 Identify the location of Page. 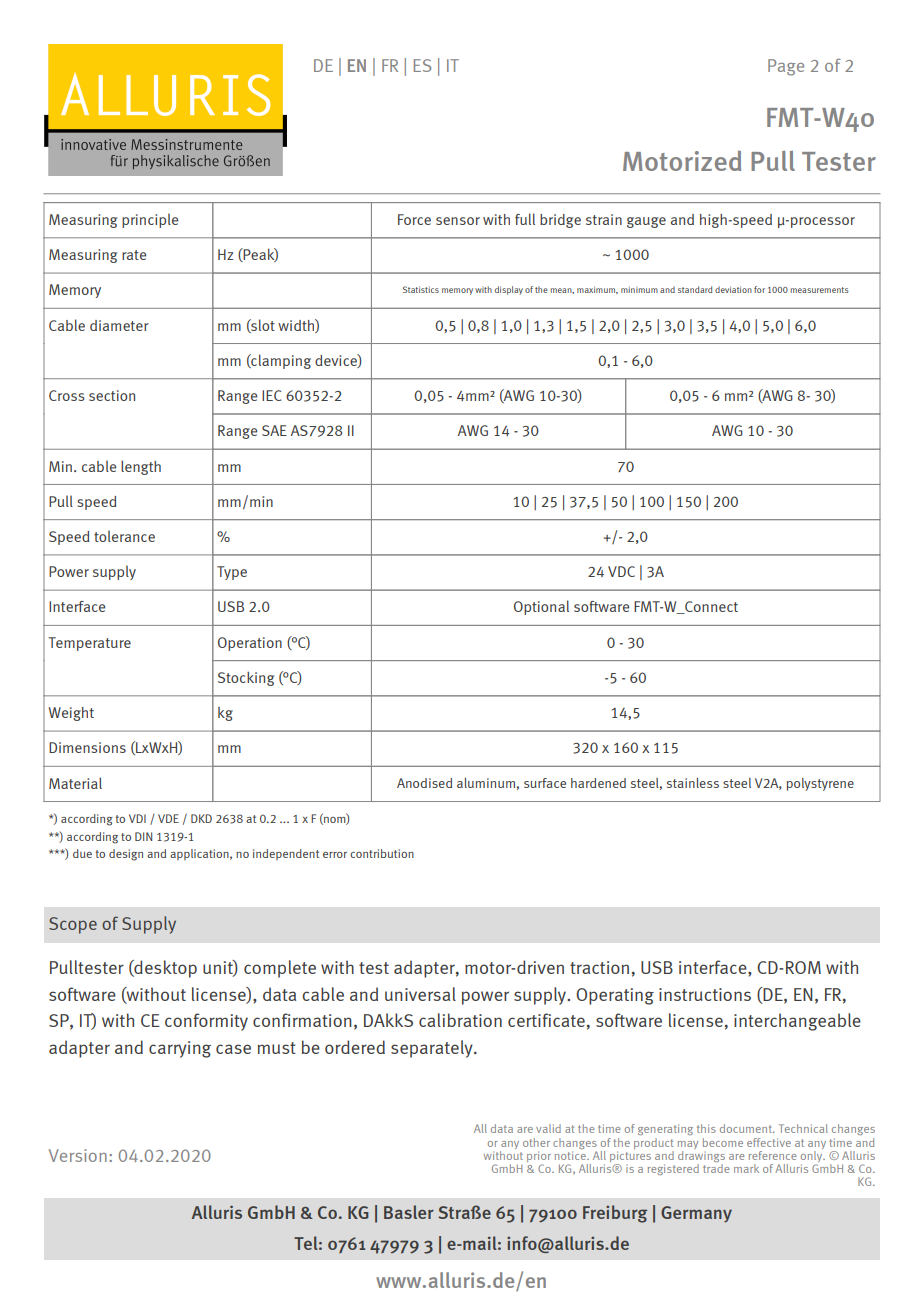
(786, 67).
